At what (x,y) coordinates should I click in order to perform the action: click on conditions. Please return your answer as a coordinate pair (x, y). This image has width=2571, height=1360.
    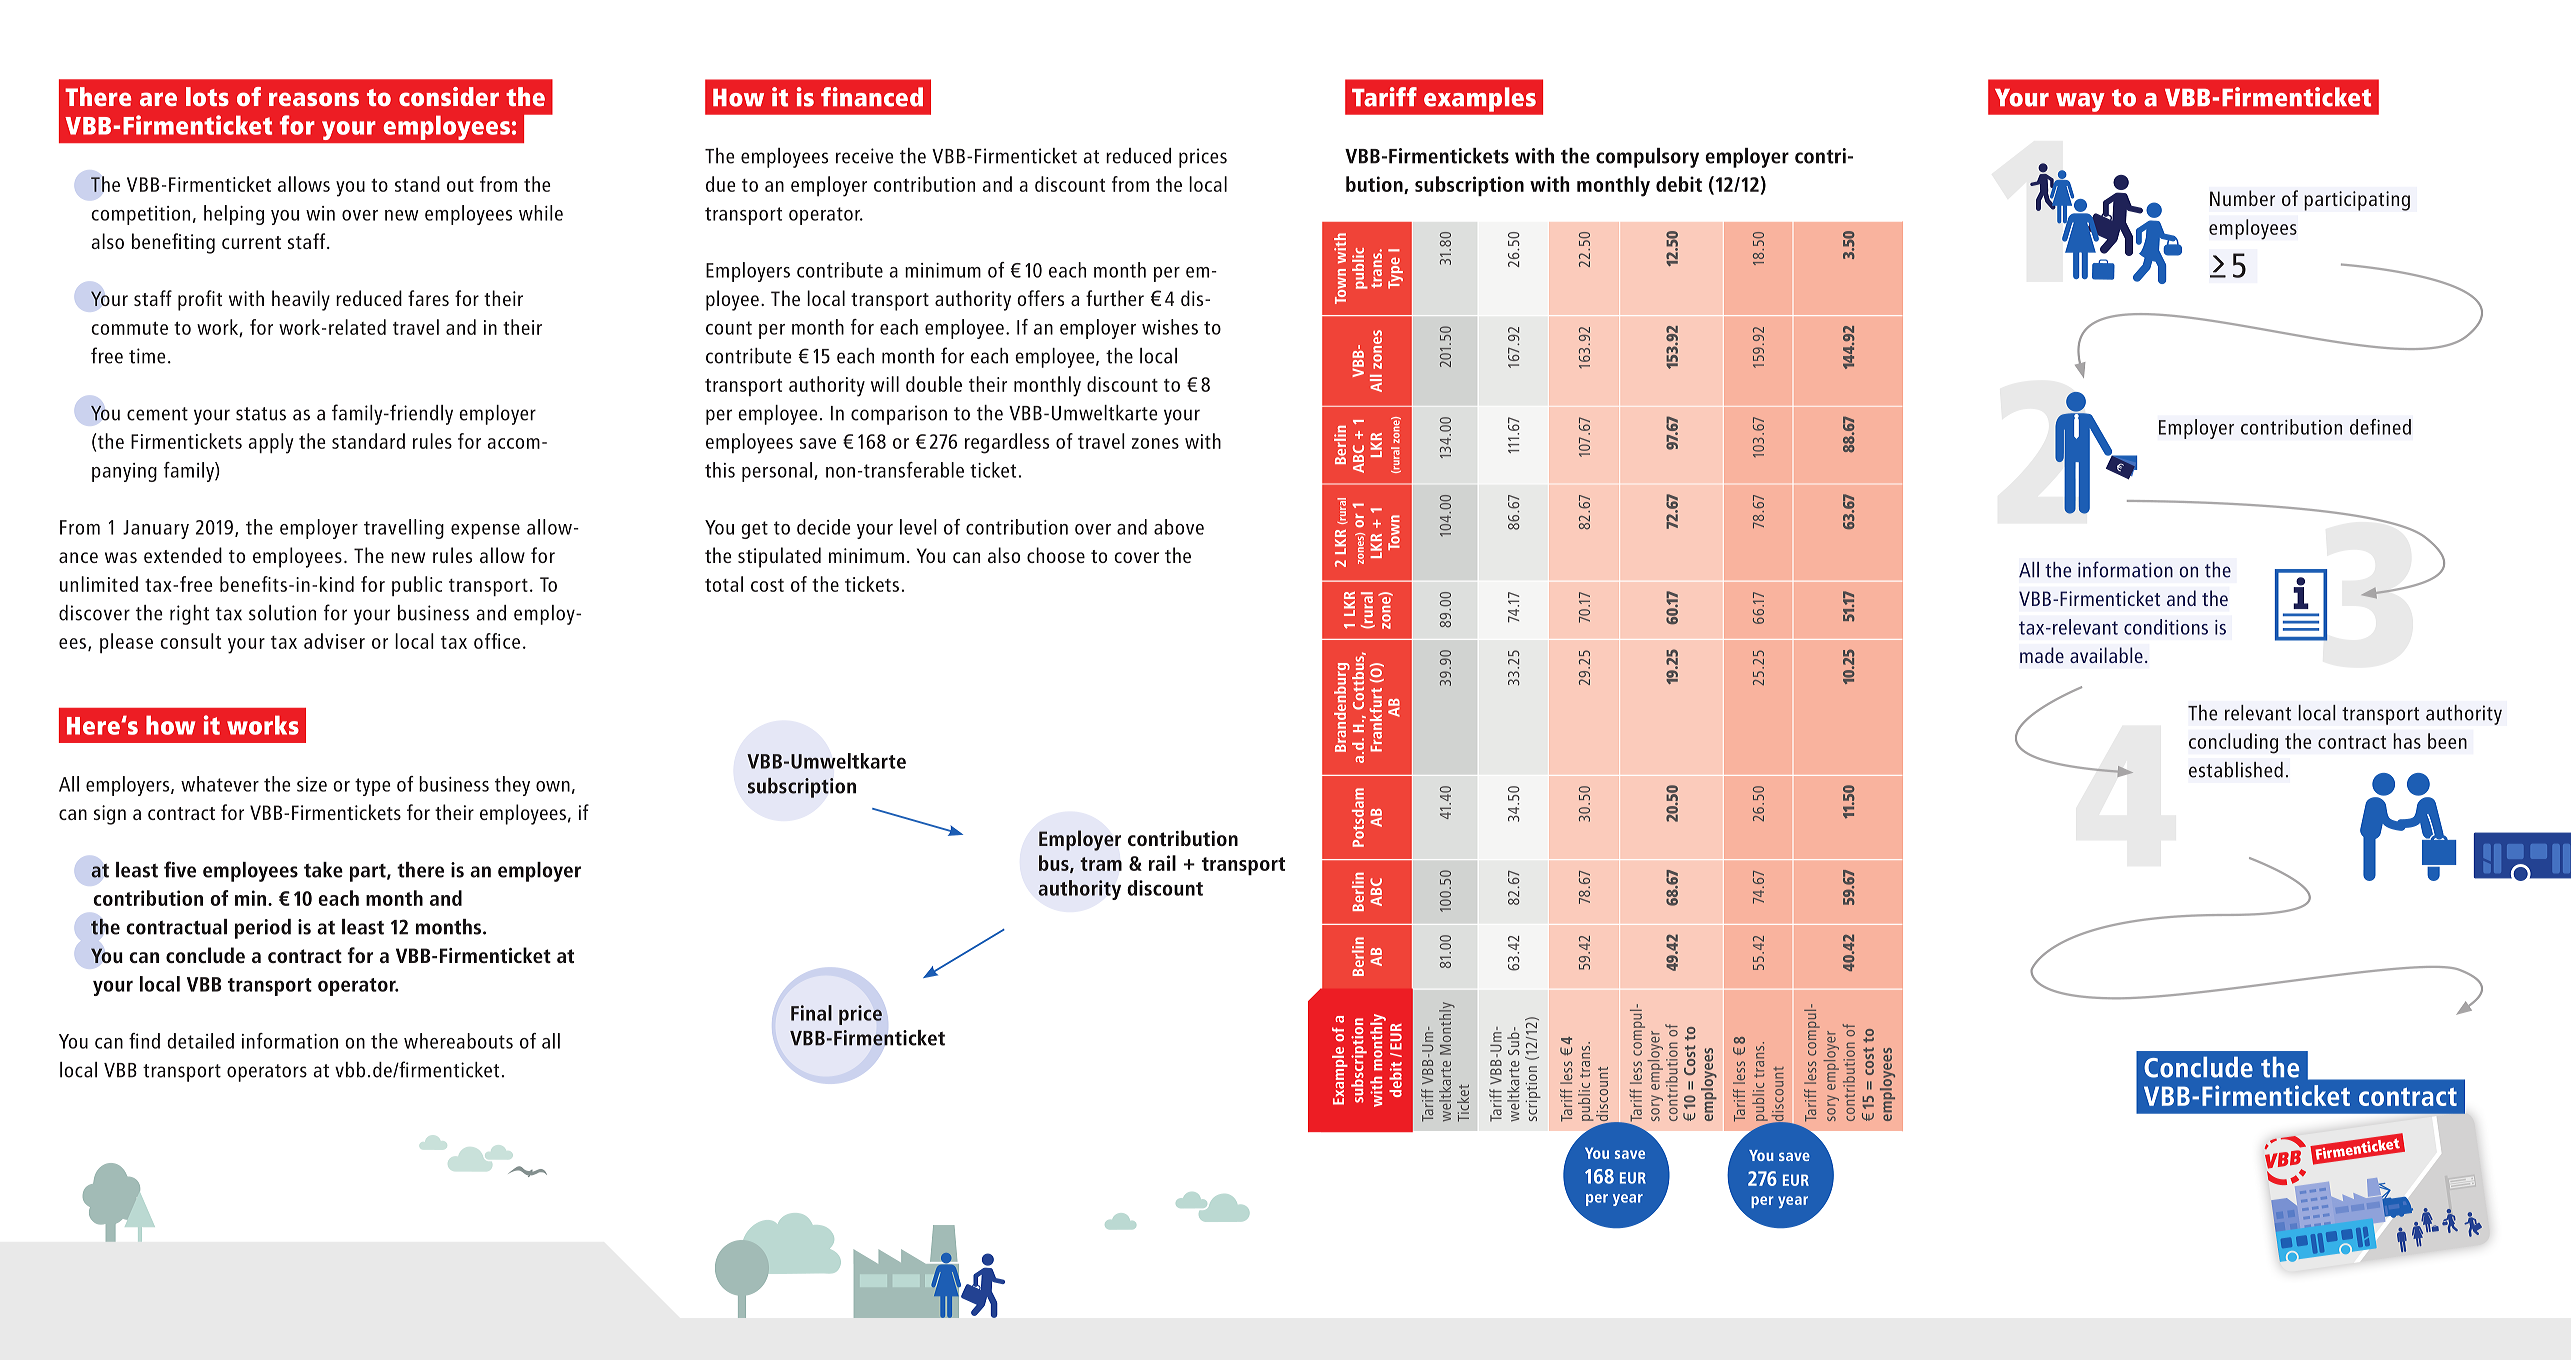
    Looking at the image, I should click on (2166, 627).
